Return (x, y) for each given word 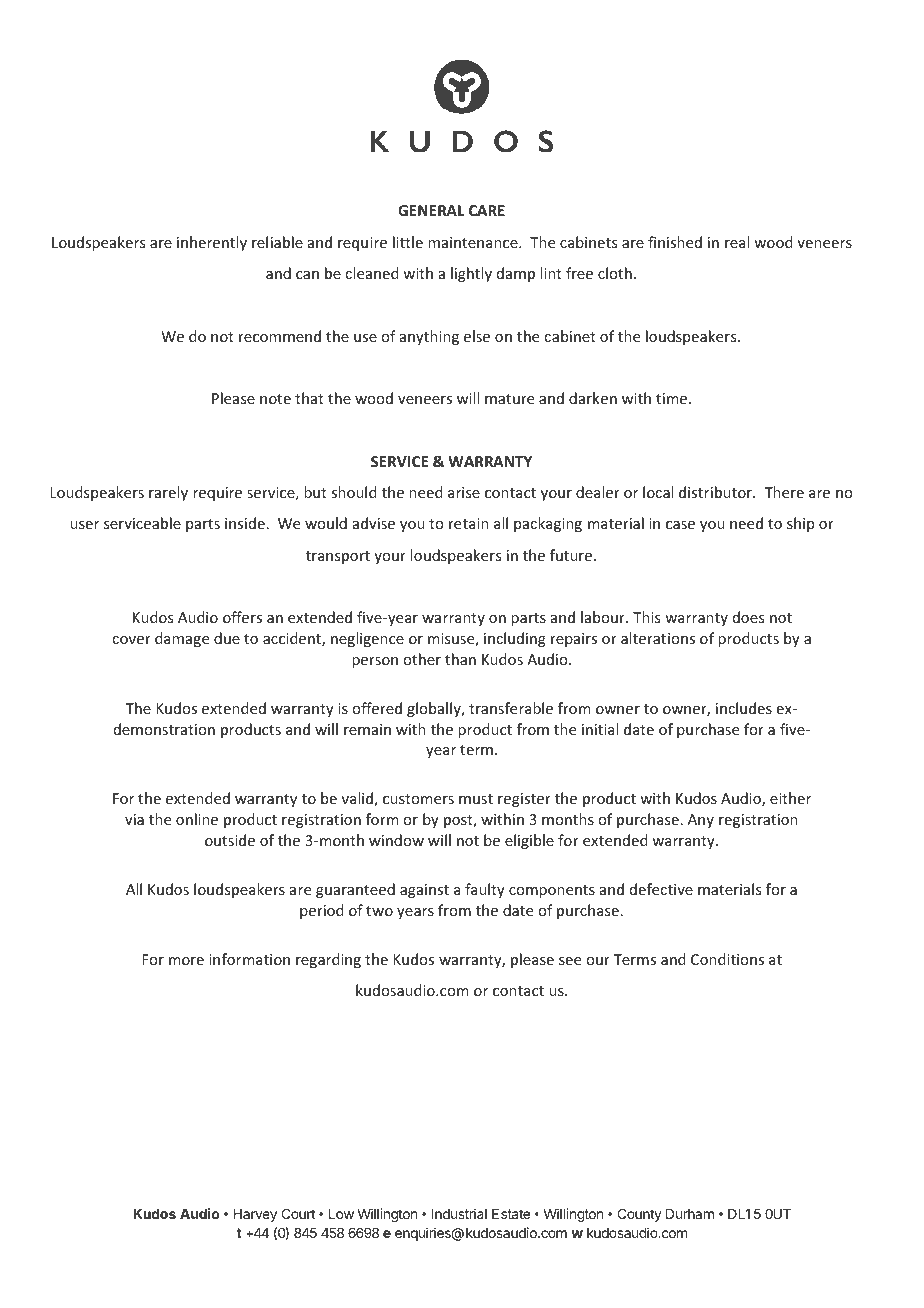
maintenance (474, 242)
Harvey (255, 1215)
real (737, 242)
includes (744, 708)
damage (182, 639)
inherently (212, 243)
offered (377, 708)
